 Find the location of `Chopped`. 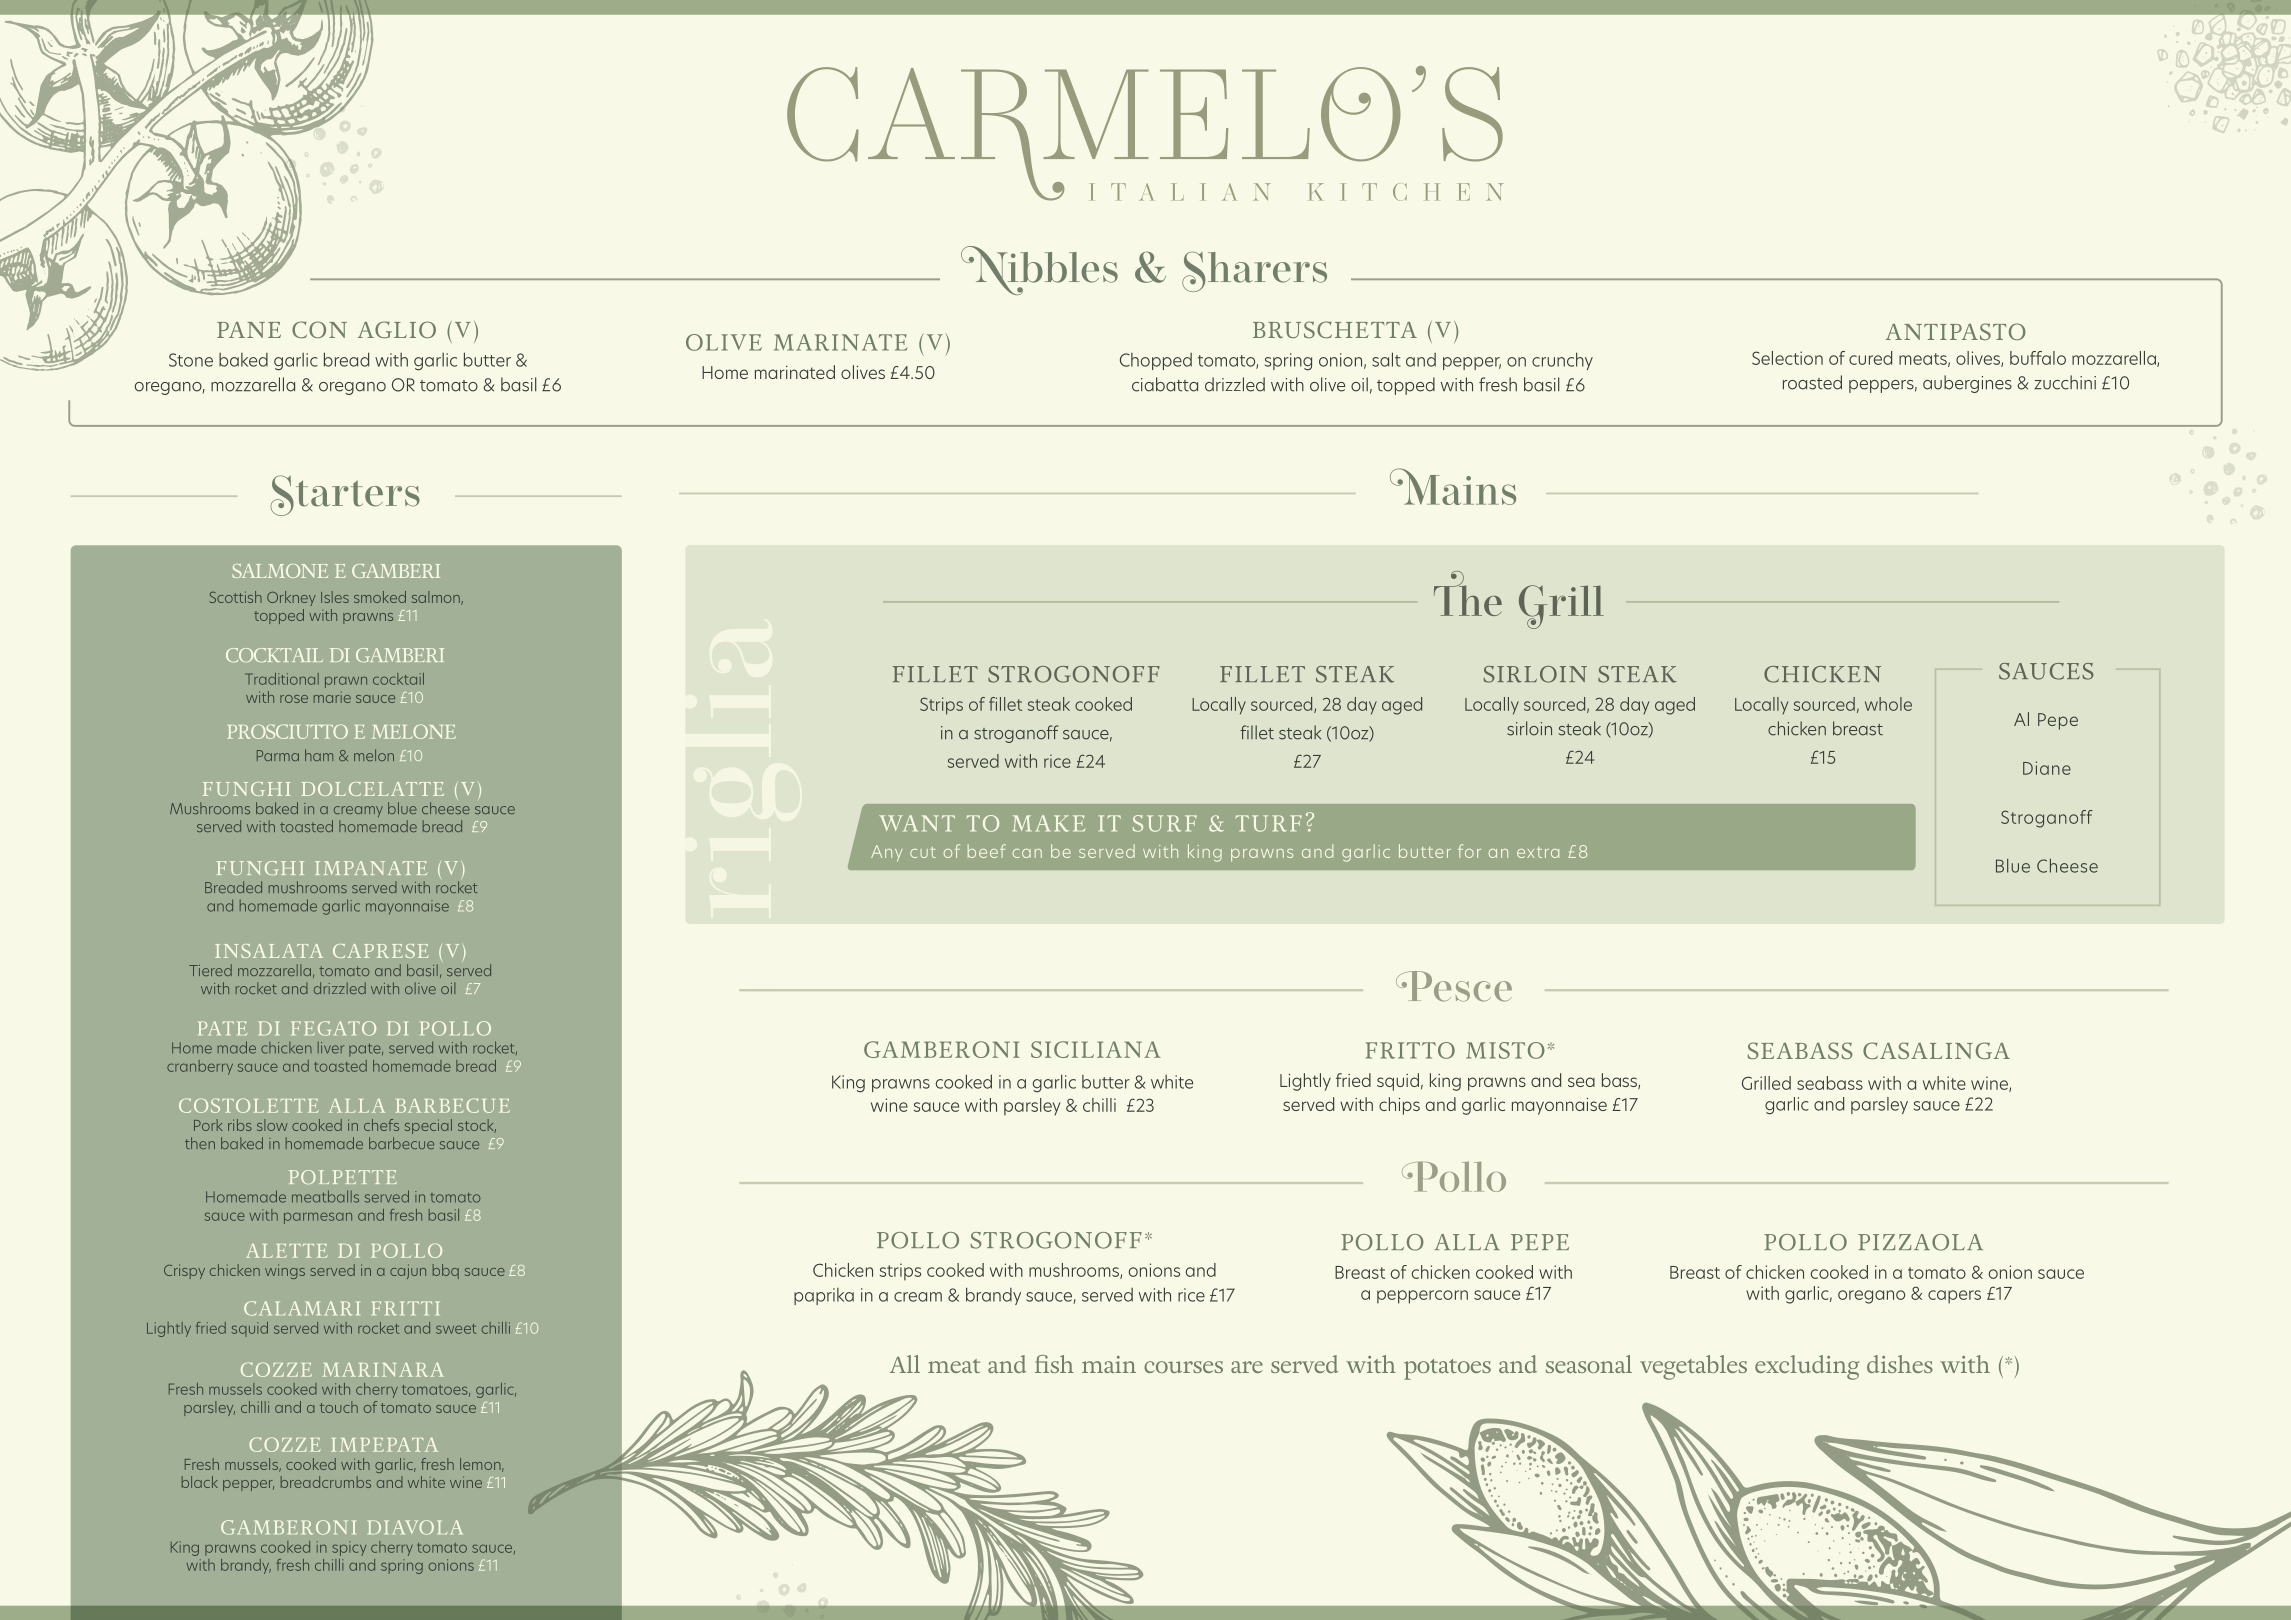

Chopped is located at coordinates (1156, 361).
